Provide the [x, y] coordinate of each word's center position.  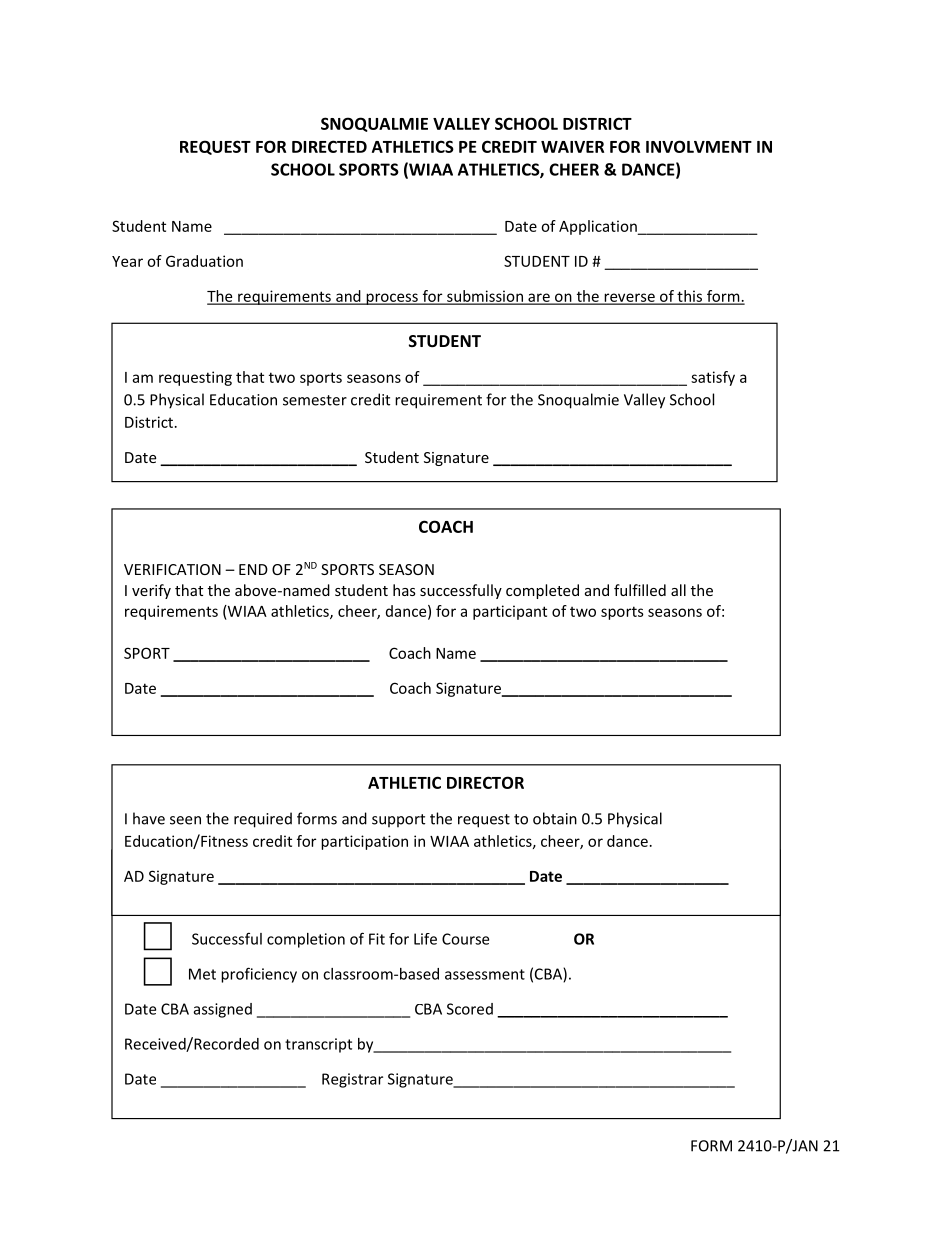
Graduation [204, 261]
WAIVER [572, 147]
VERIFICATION [172, 569]
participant [510, 612]
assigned [223, 1010]
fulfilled [640, 590]
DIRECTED [329, 146]
